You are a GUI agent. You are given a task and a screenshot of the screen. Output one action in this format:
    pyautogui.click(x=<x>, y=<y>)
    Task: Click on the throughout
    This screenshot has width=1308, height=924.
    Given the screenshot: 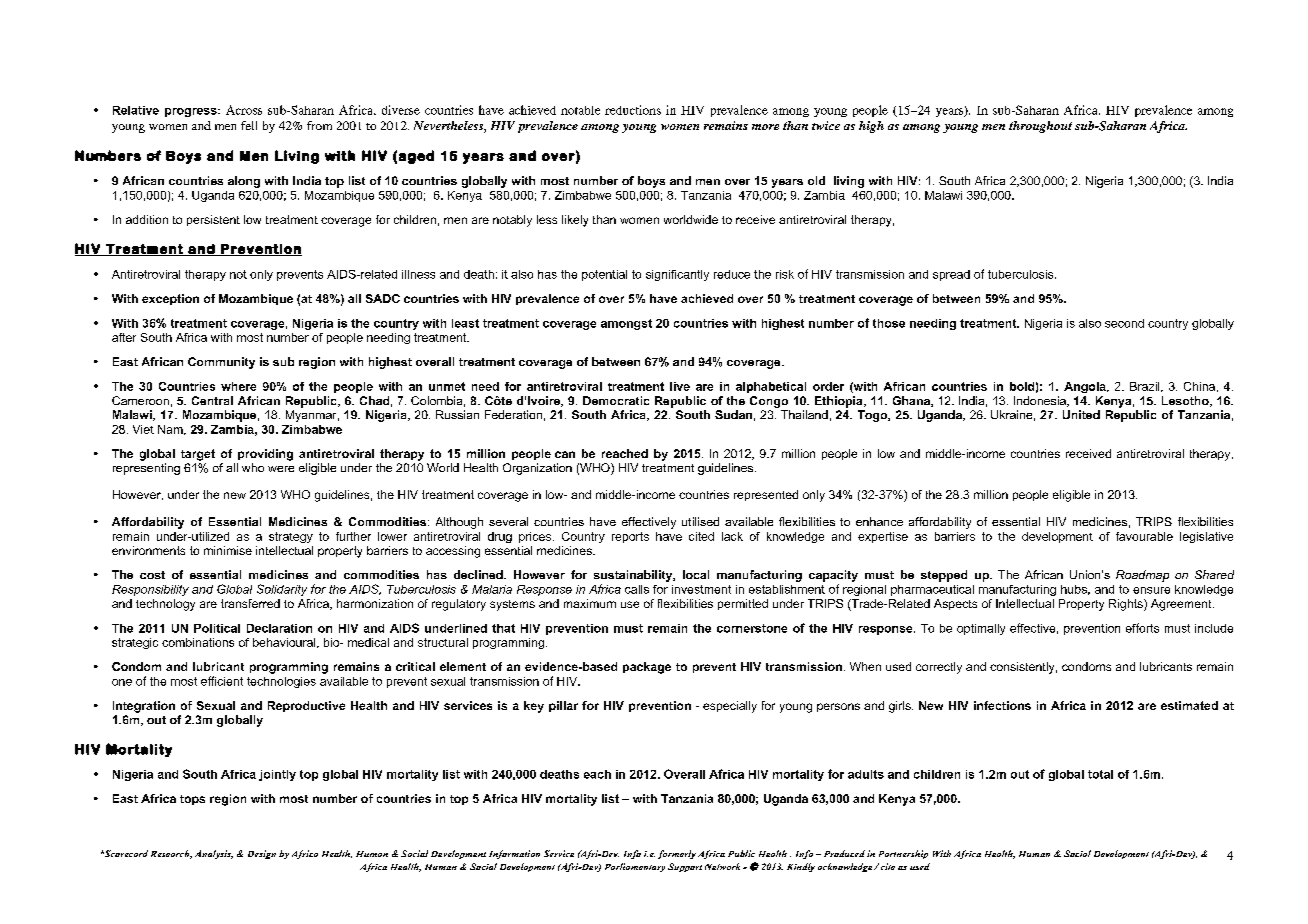 What is the action you would take?
    pyautogui.click(x=1040, y=127)
